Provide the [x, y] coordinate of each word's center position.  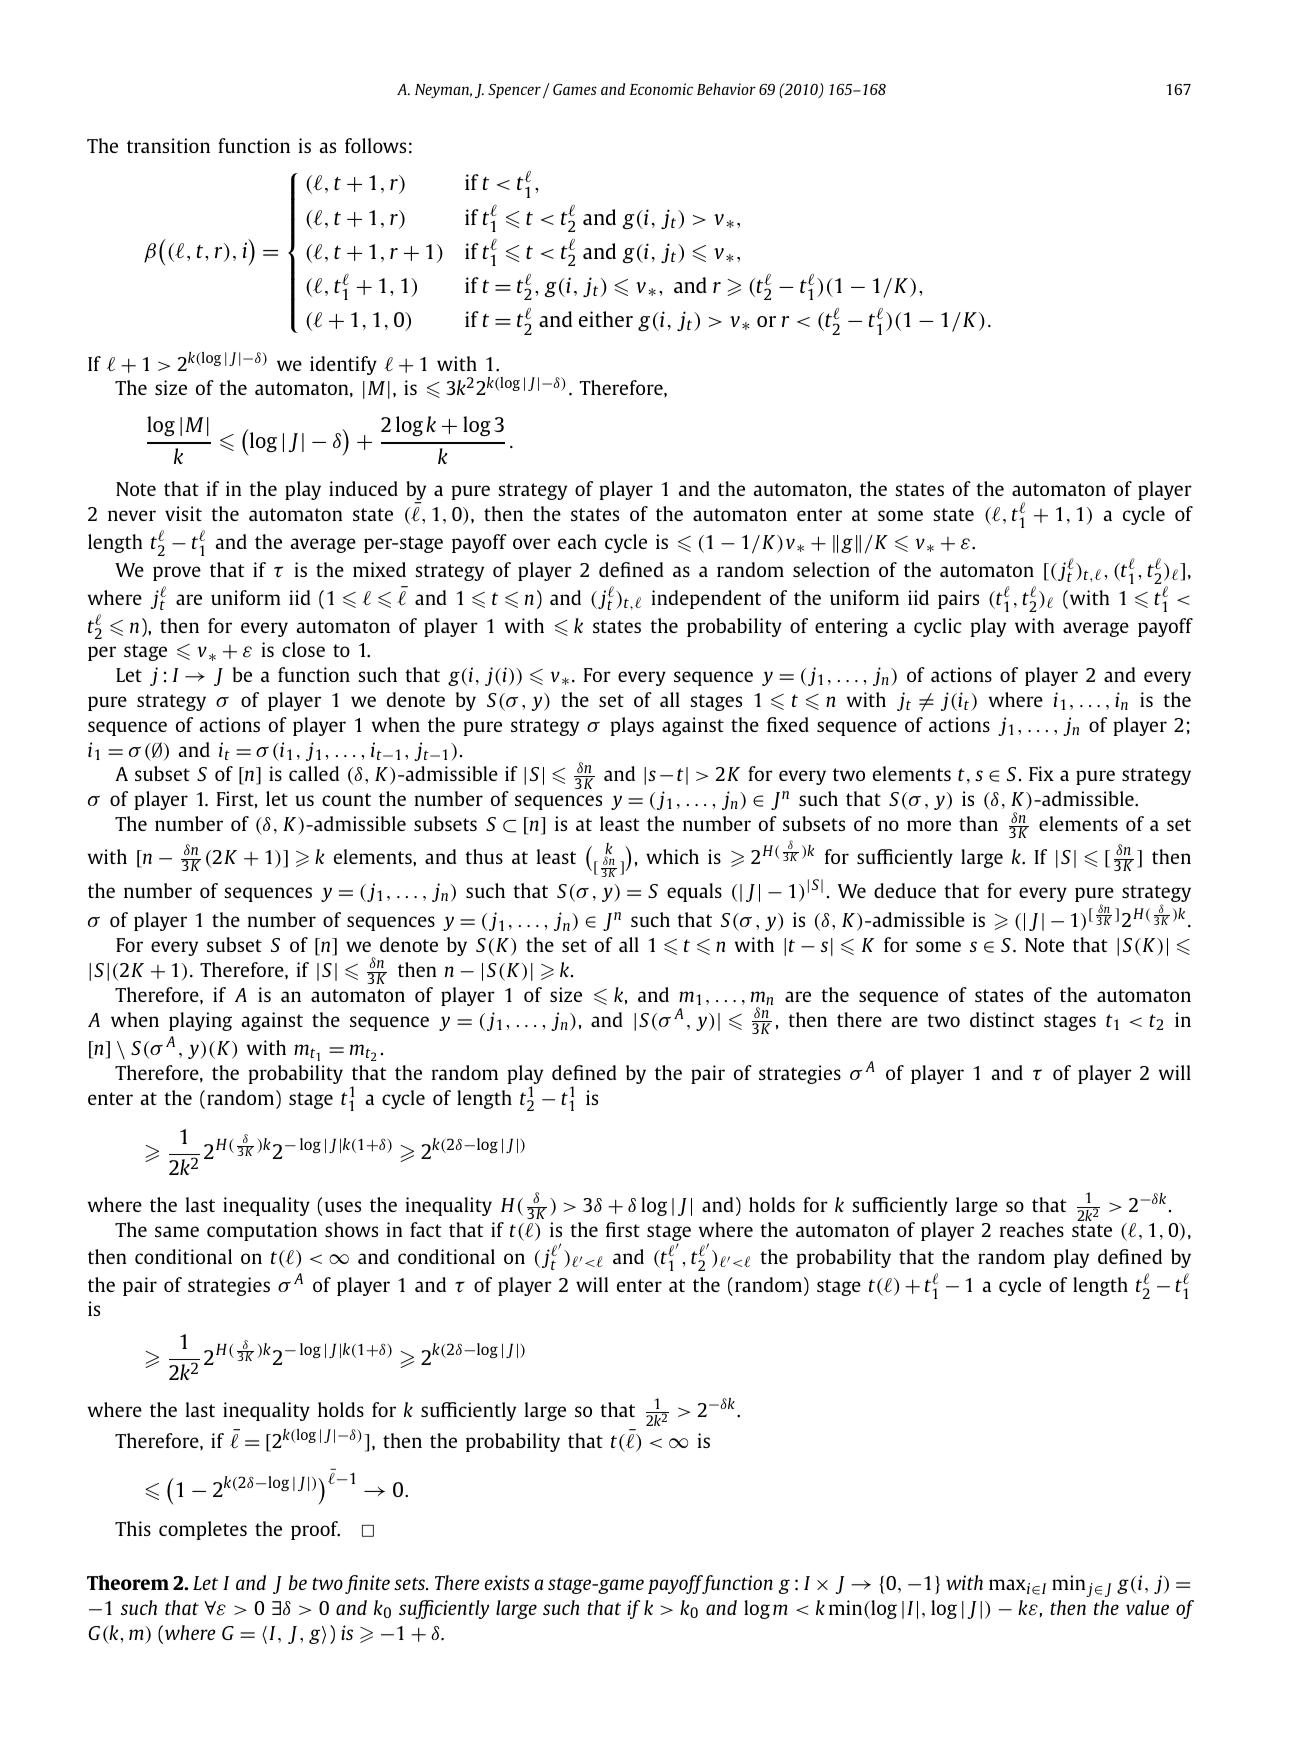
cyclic [937, 627]
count [346, 799]
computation [262, 1231]
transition [168, 145]
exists [507, 1582]
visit [183, 513]
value [1147, 1607]
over [531, 543]
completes [203, 1530]
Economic [661, 89]
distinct [1002, 1019]
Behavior [726, 89]
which [672, 856]
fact [426, 1229]
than [978, 823]
